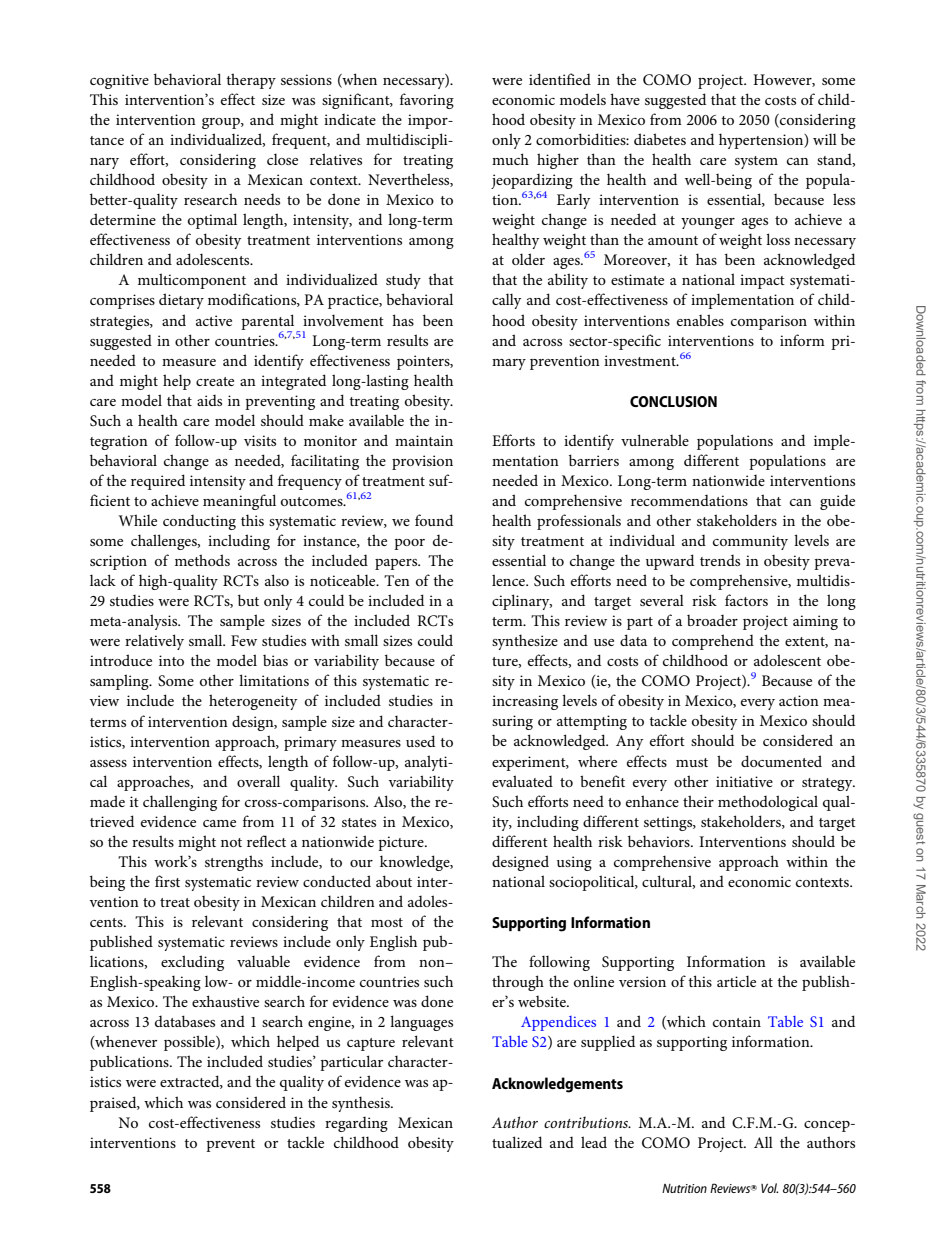 This screenshot has height=1256, width=952. Describe the element at coordinates (737, 1021) in the screenshot. I see `contain` at that location.
